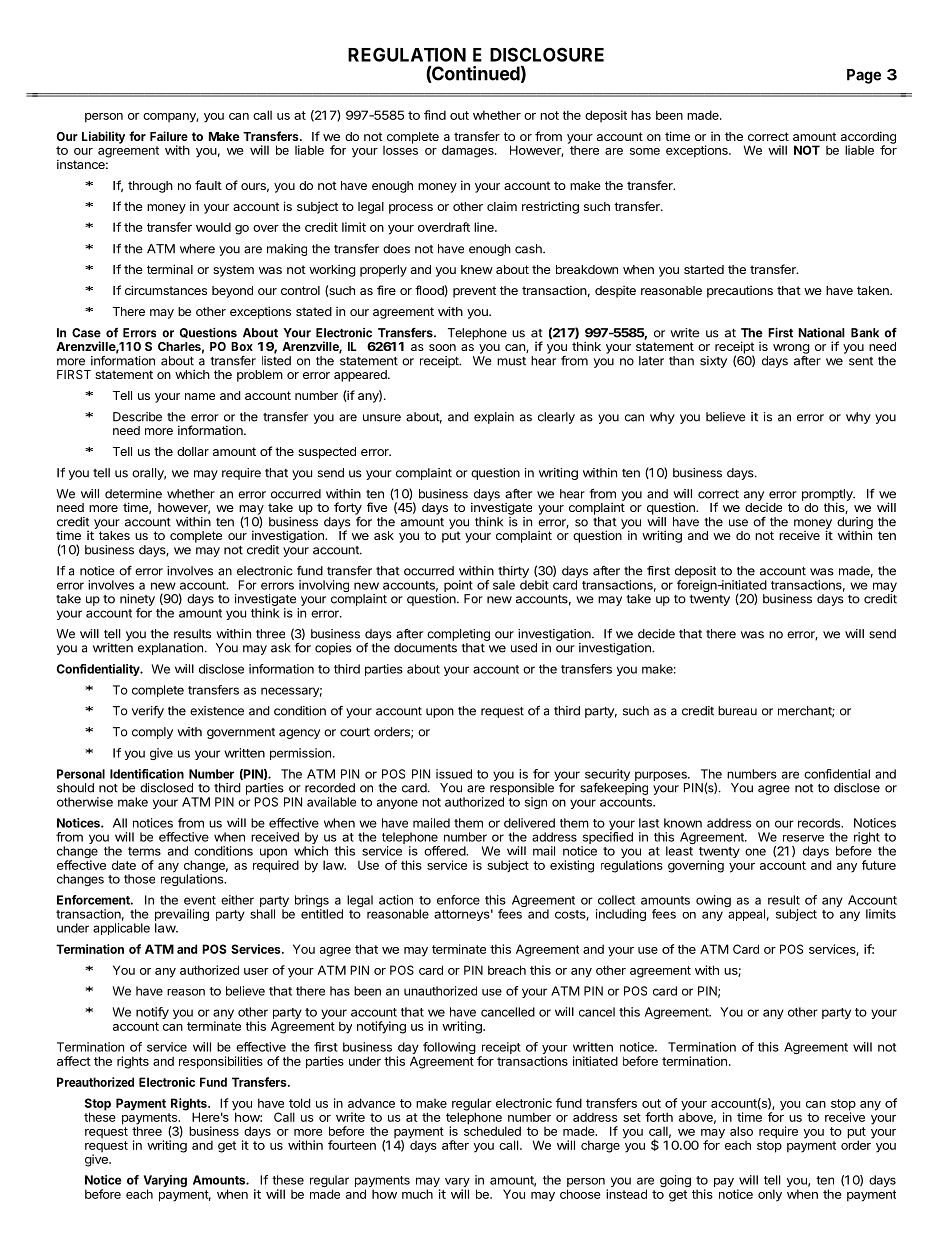  What do you see at coordinates (169, 136) in the document?
I see `Failure` at bounding box center [169, 136].
